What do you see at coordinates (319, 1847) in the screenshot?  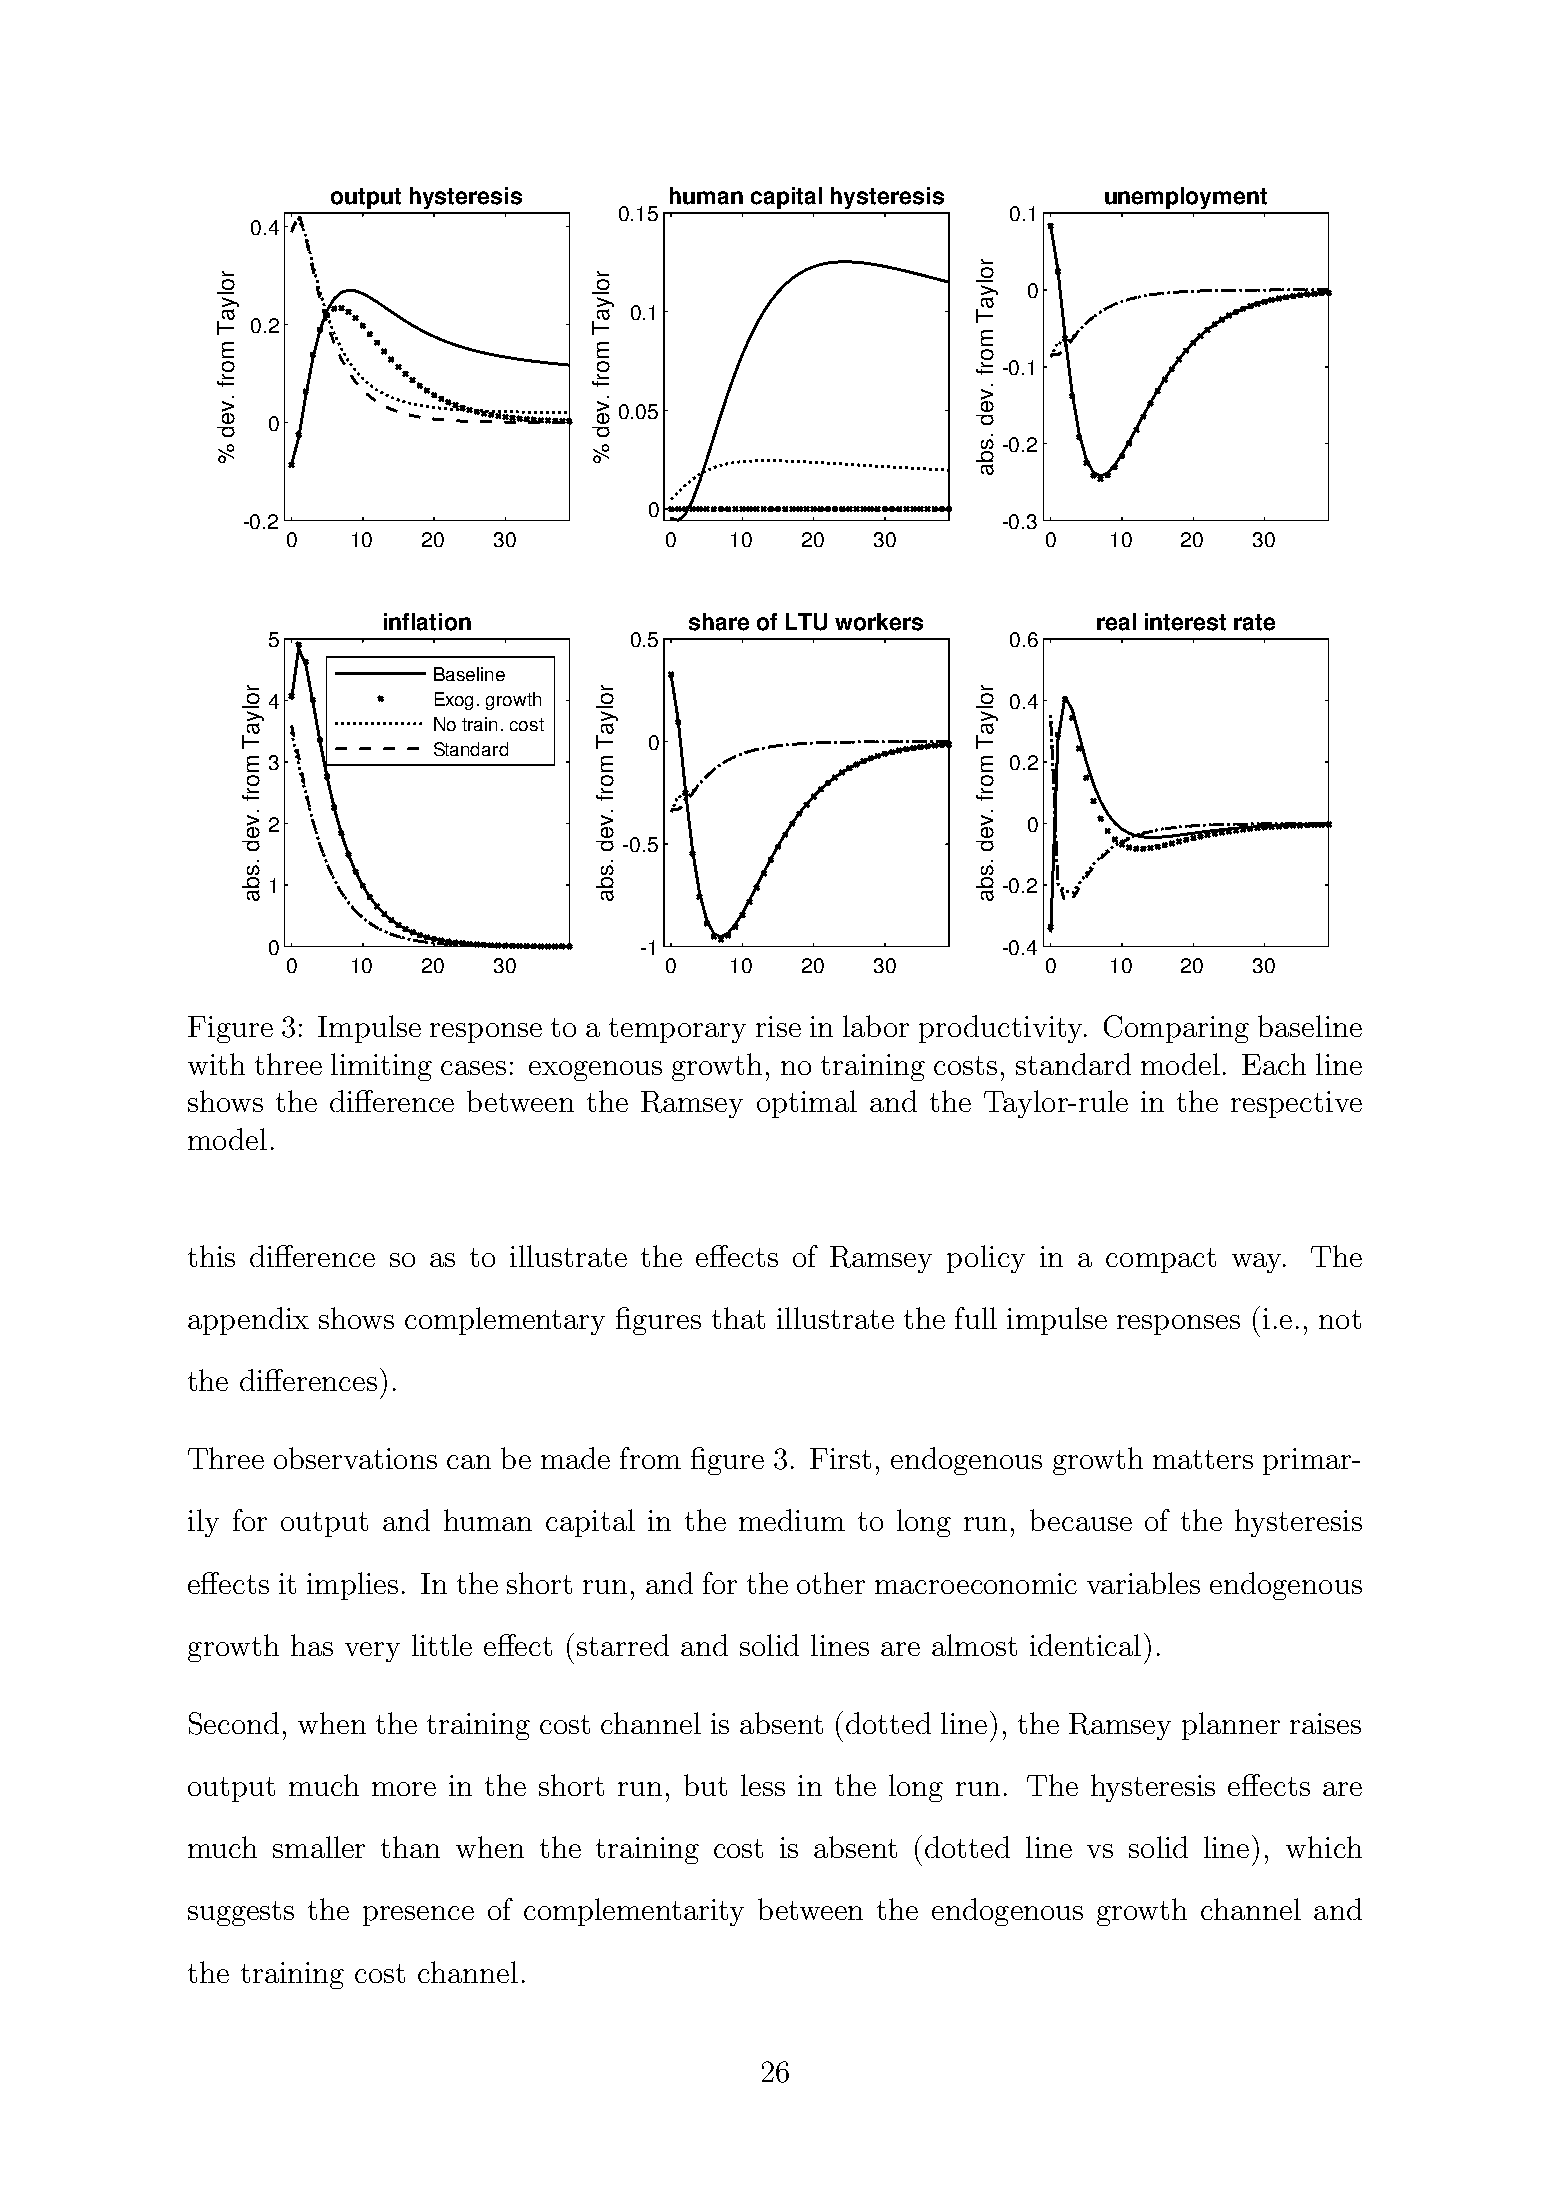 I see `smaller` at bounding box center [319, 1847].
